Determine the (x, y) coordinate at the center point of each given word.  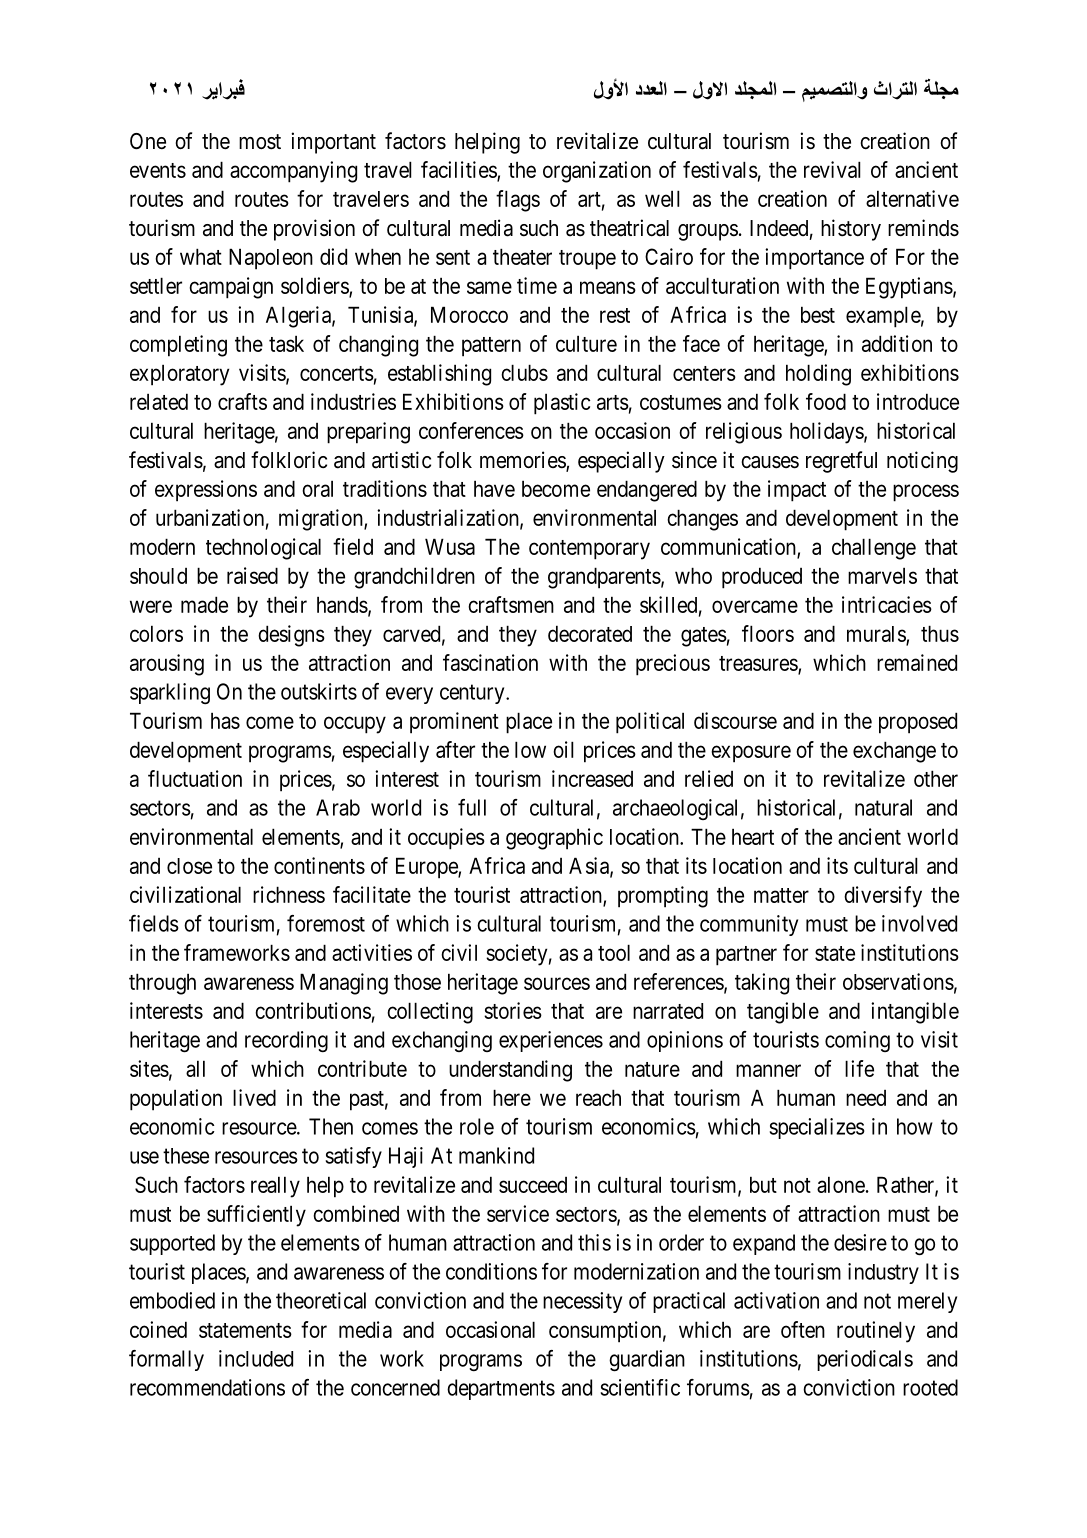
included (256, 1358)
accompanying (293, 172)
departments (501, 1389)
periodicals (865, 1360)
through (162, 984)
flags (518, 201)
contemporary (589, 550)
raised (252, 575)
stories (513, 1010)
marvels (882, 575)
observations (898, 981)
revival (832, 169)
